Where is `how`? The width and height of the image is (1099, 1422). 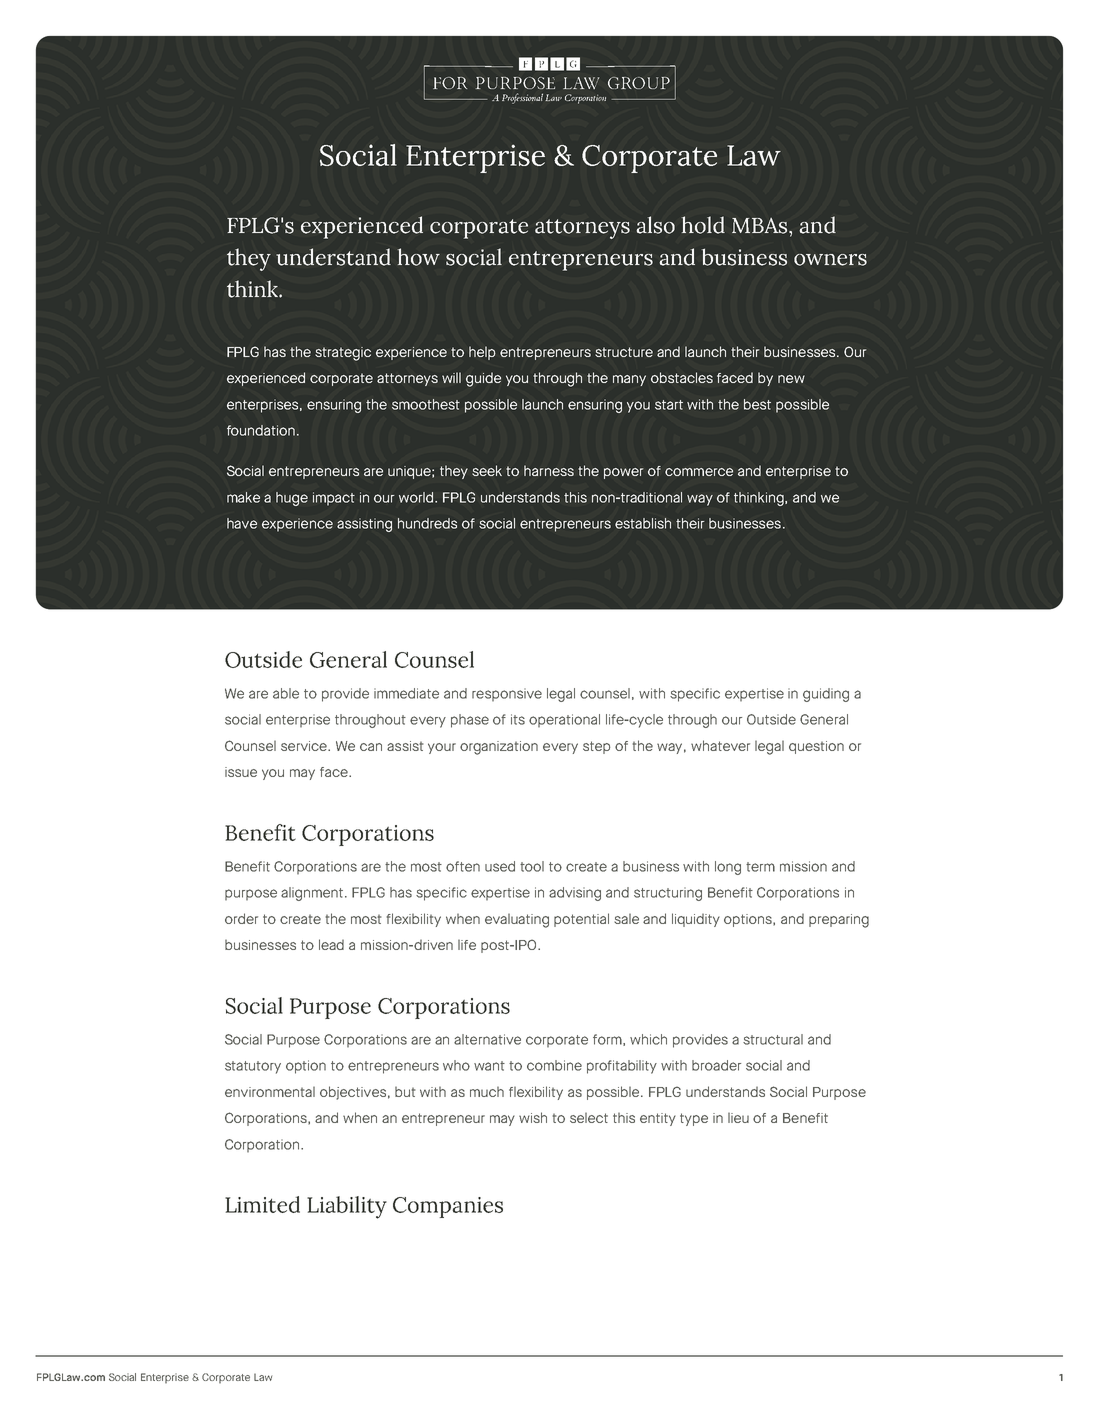 how is located at coordinates (418, 257).
